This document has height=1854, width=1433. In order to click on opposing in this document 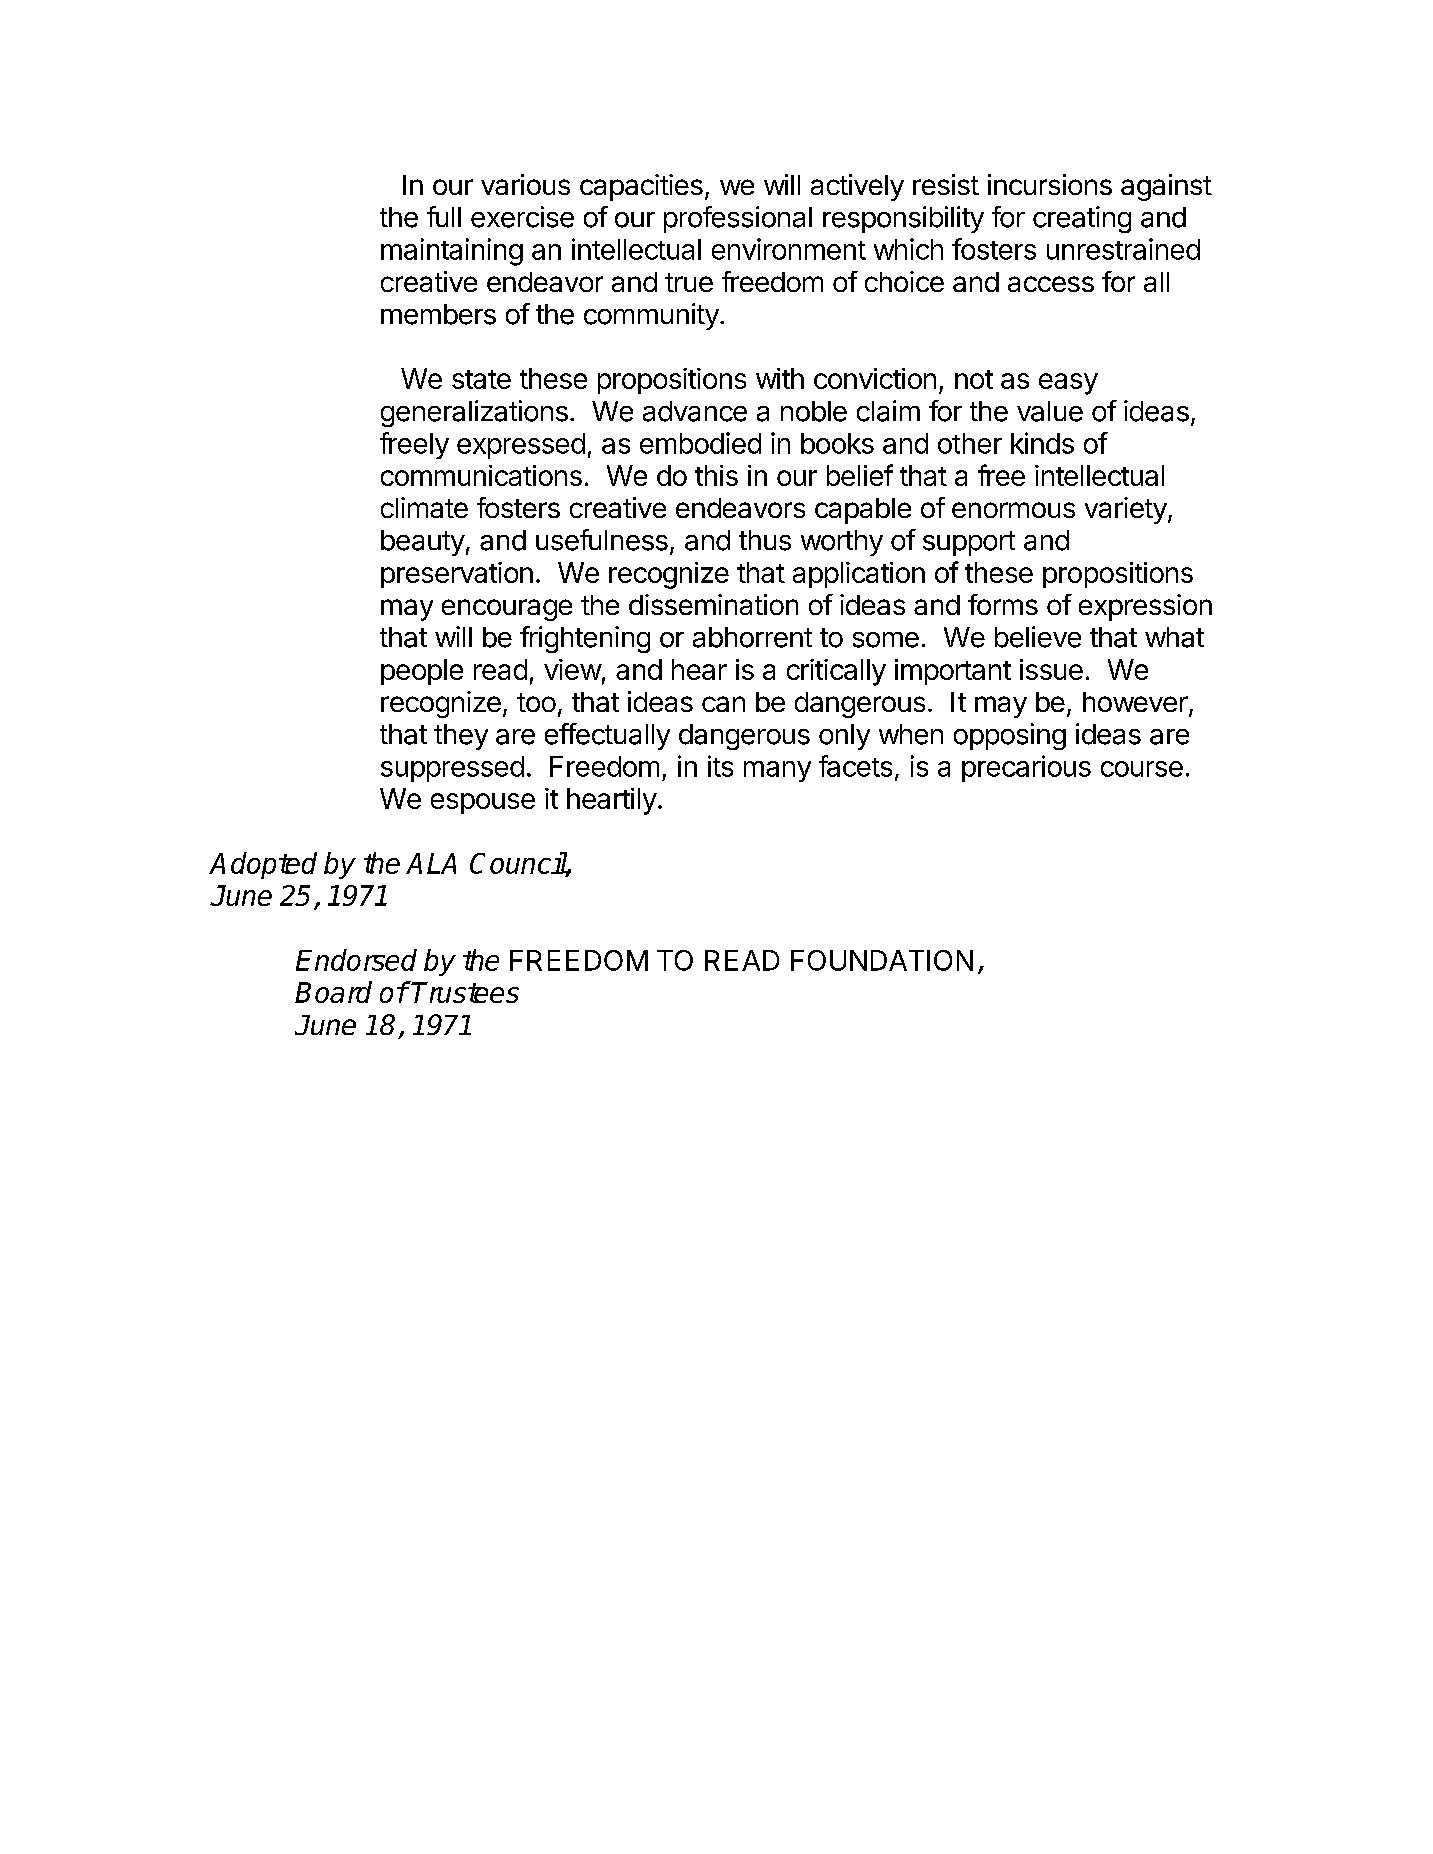, I will do `click(1010, 736)`.
